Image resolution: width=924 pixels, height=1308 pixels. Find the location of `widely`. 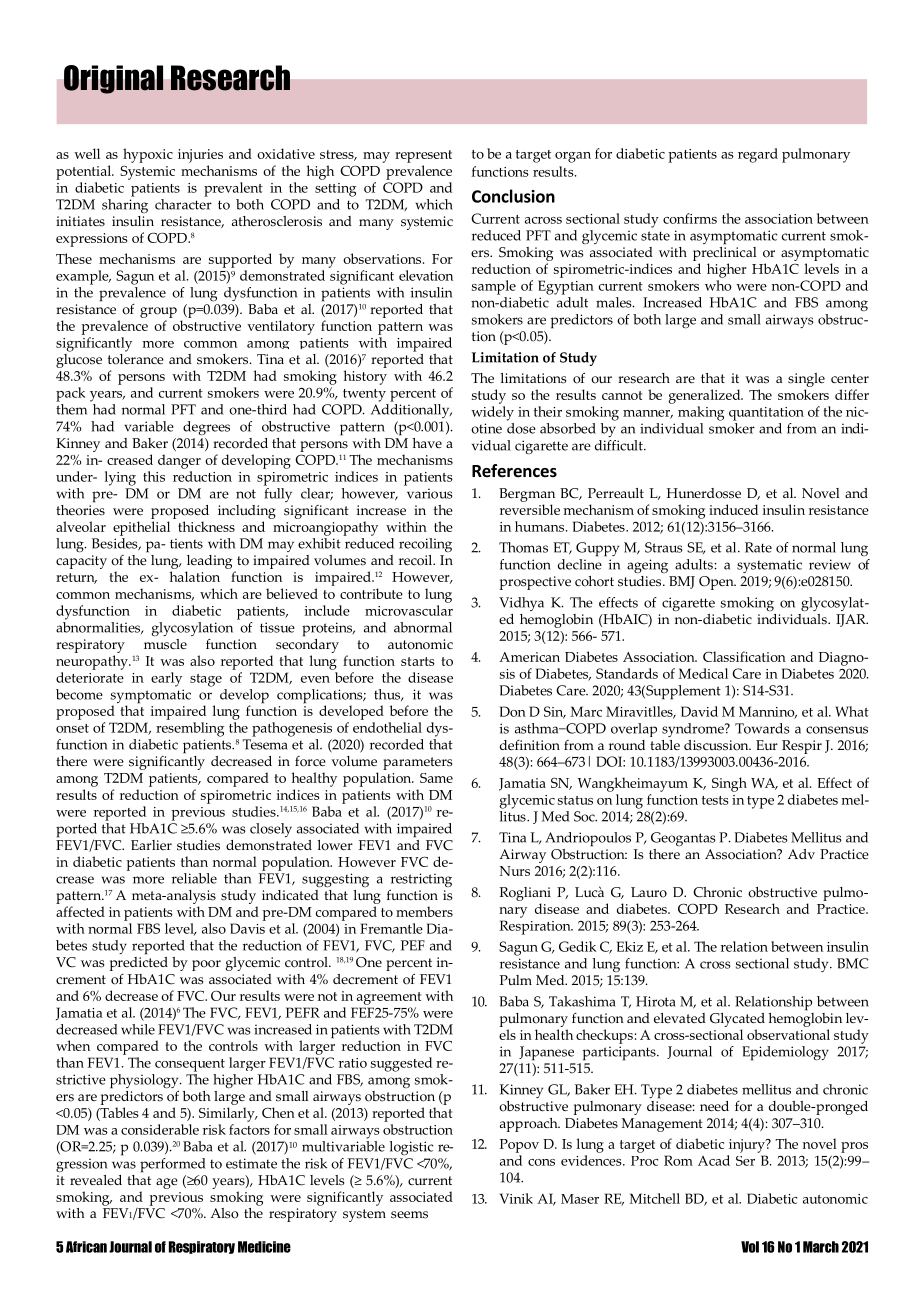

widely is located at coordinates (492, 413).
